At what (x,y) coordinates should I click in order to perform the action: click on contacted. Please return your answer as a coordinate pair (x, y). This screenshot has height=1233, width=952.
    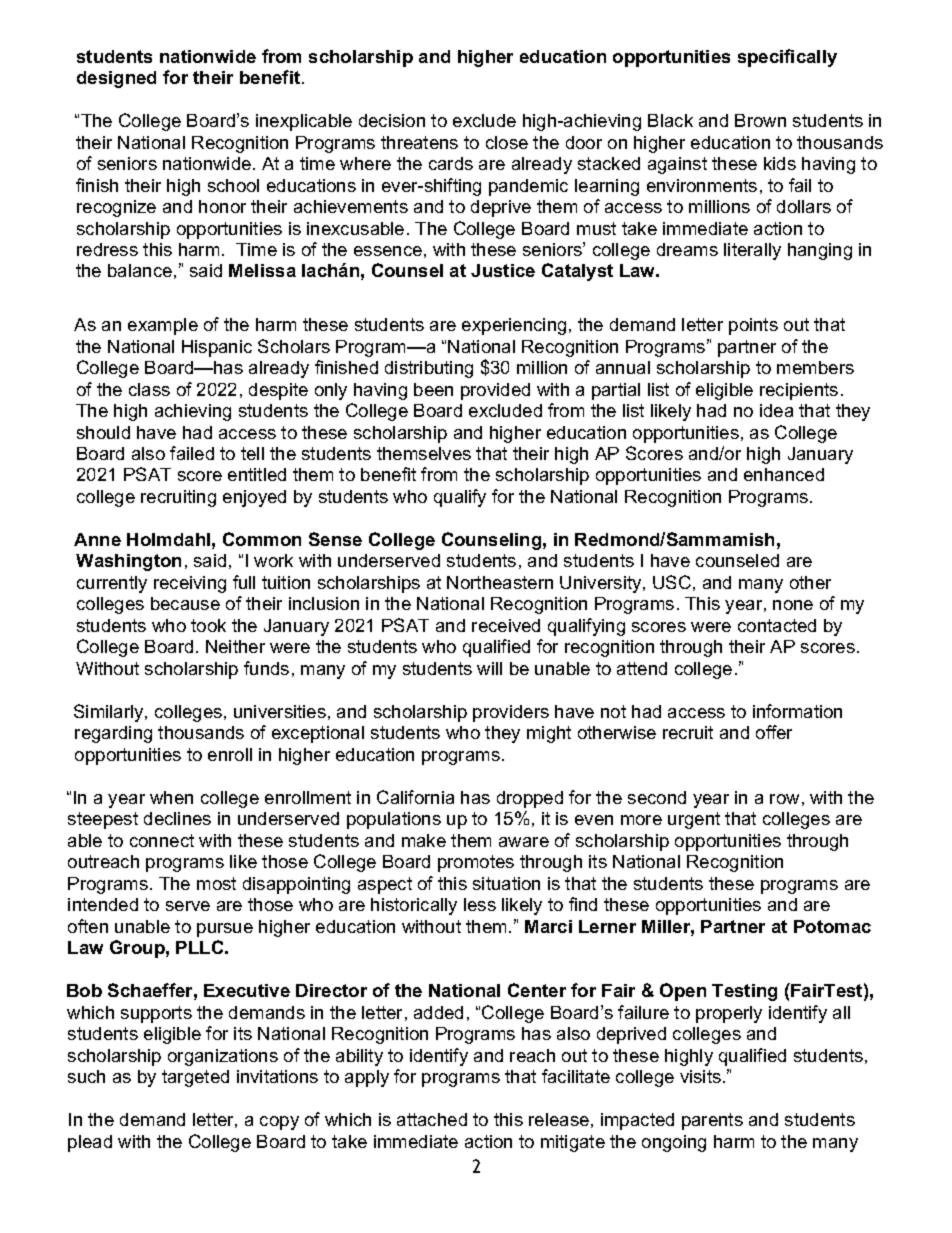
    Looking at the image, I should click on (777, 625).
